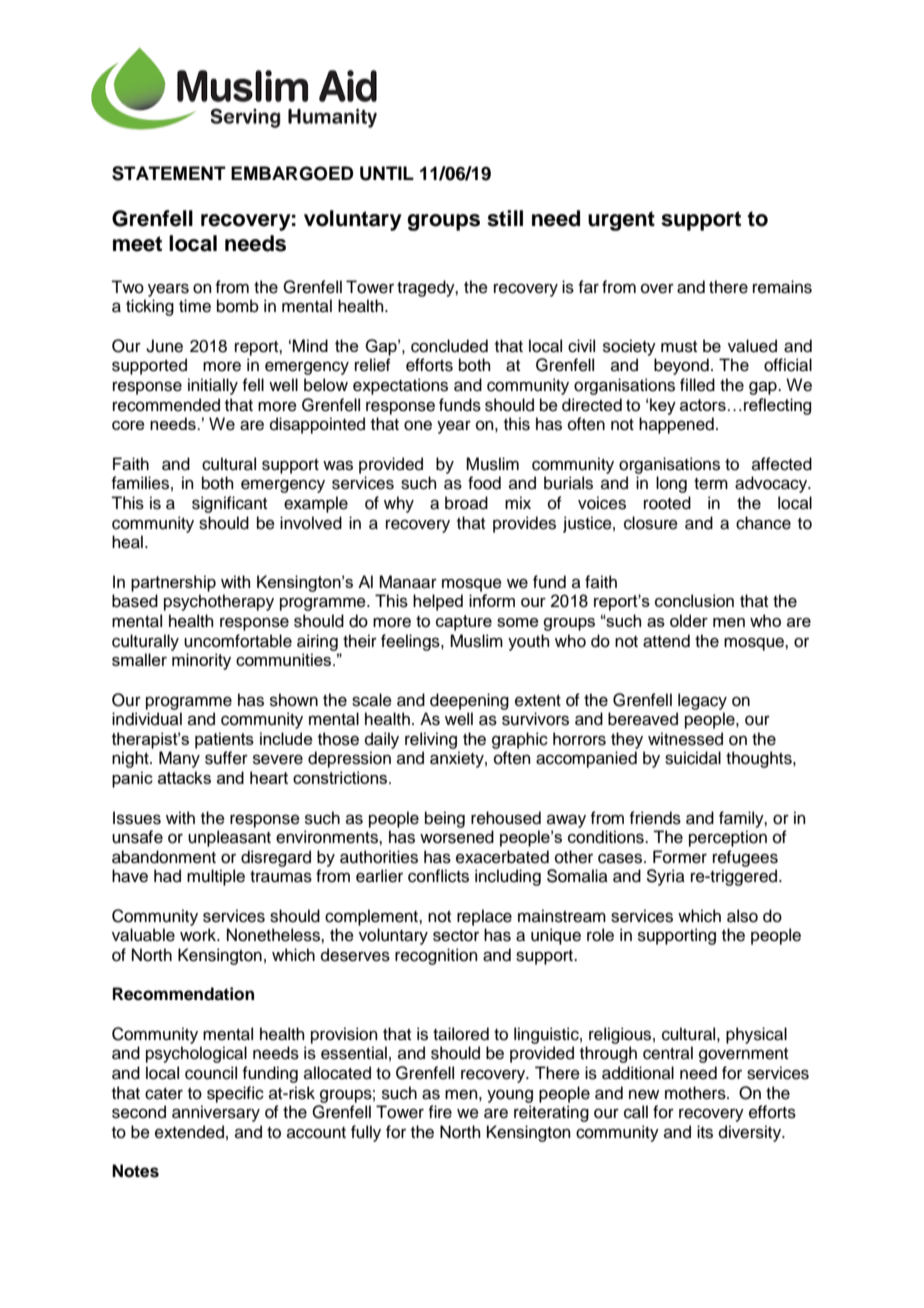  I want to click on worsened, so click(457, 837).
